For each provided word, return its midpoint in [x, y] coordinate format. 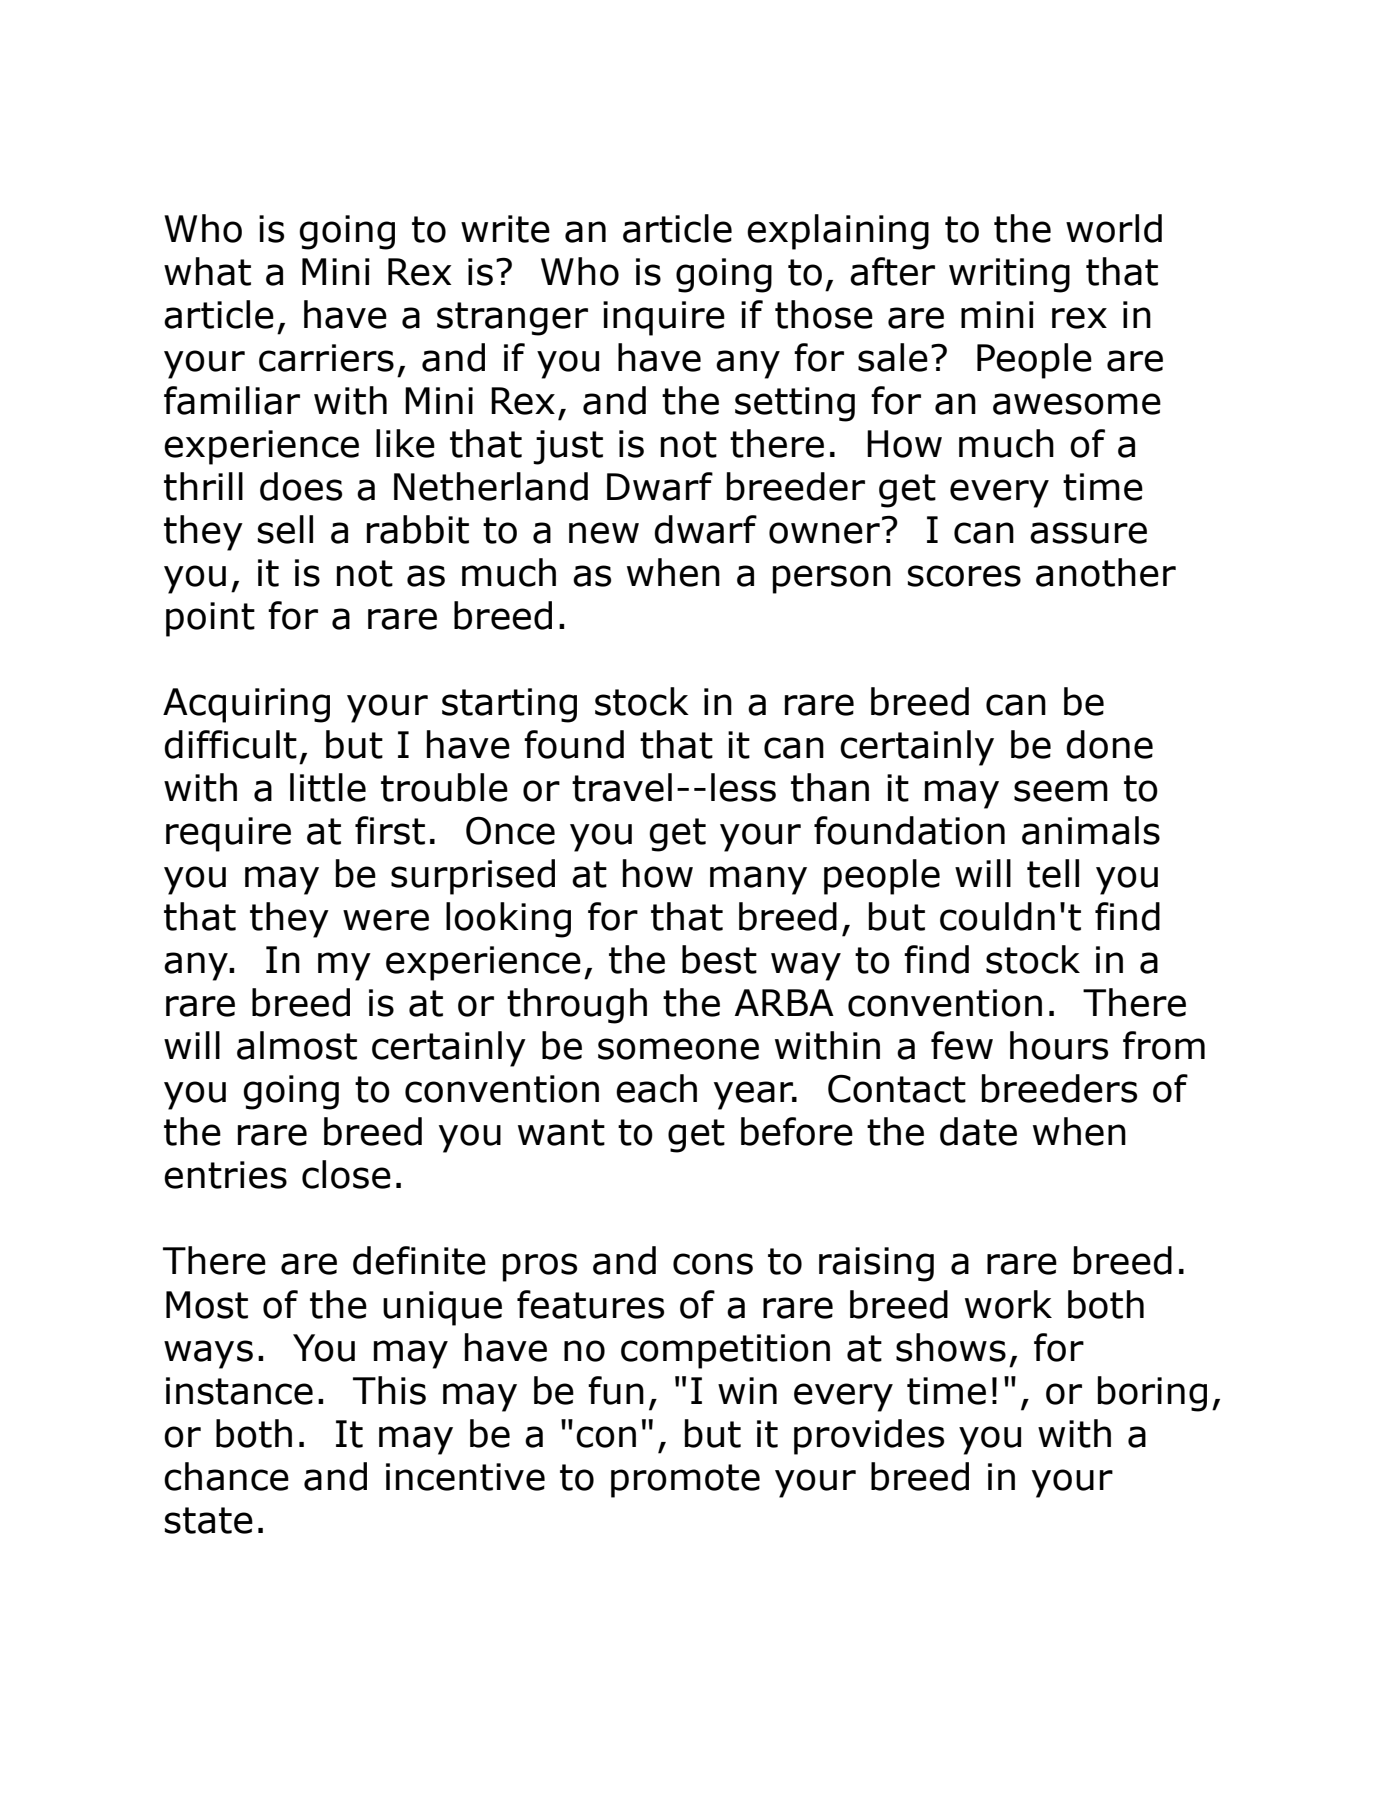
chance [226, 1476]
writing [1009, 275]
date [978, 1131]
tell [1053, 873]
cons [713, 1264]
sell [285, 529]
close [346, 1174]
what [207, 271]
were [386, 920]
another [1106, 572]
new [604, 533]
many [758, 880]
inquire [664, 318]
